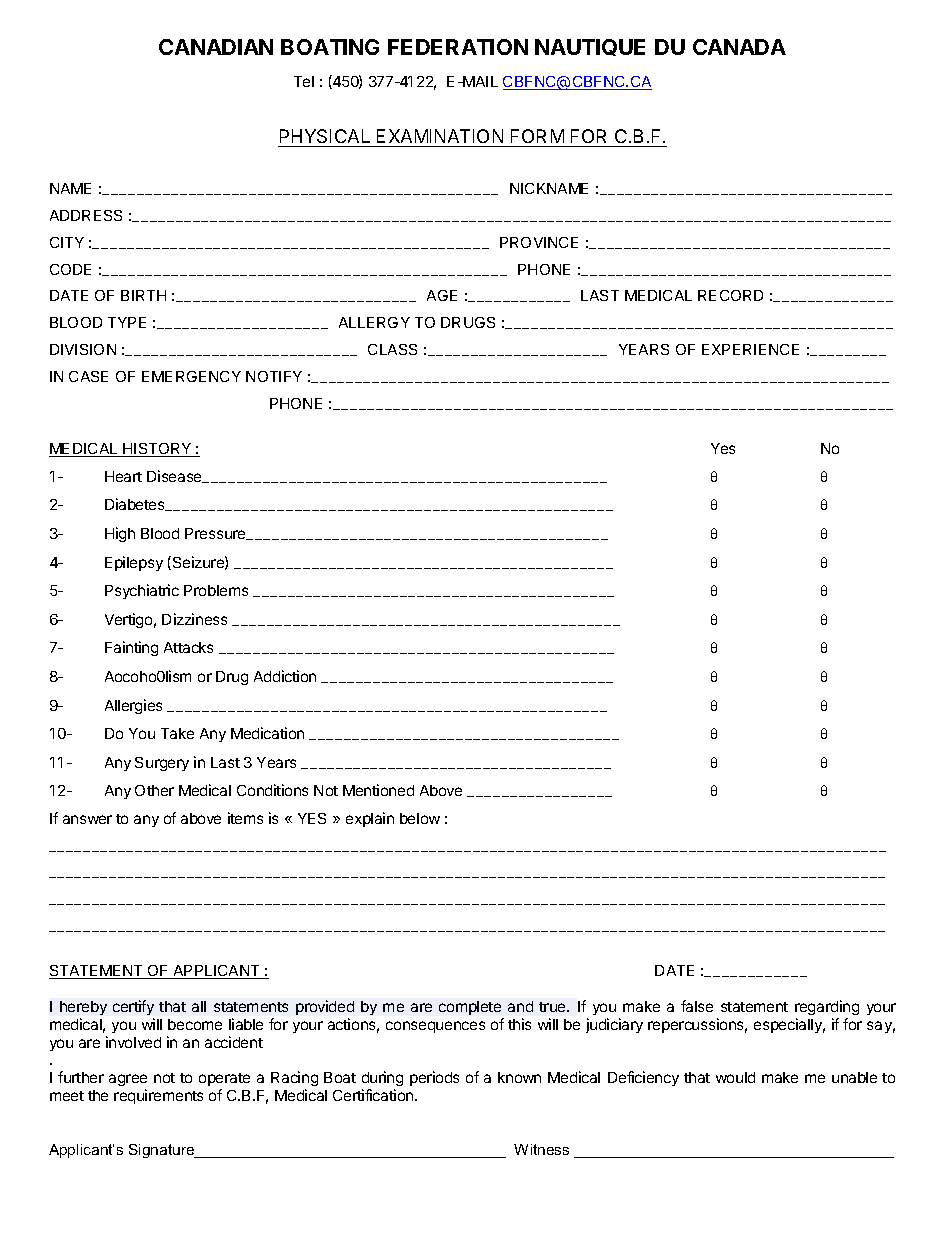 The height and width of the image is (1233, 952). What do you see at coordinates (127, 322) in the image?
I see `TYPE` at bounding box center [127, 322].
